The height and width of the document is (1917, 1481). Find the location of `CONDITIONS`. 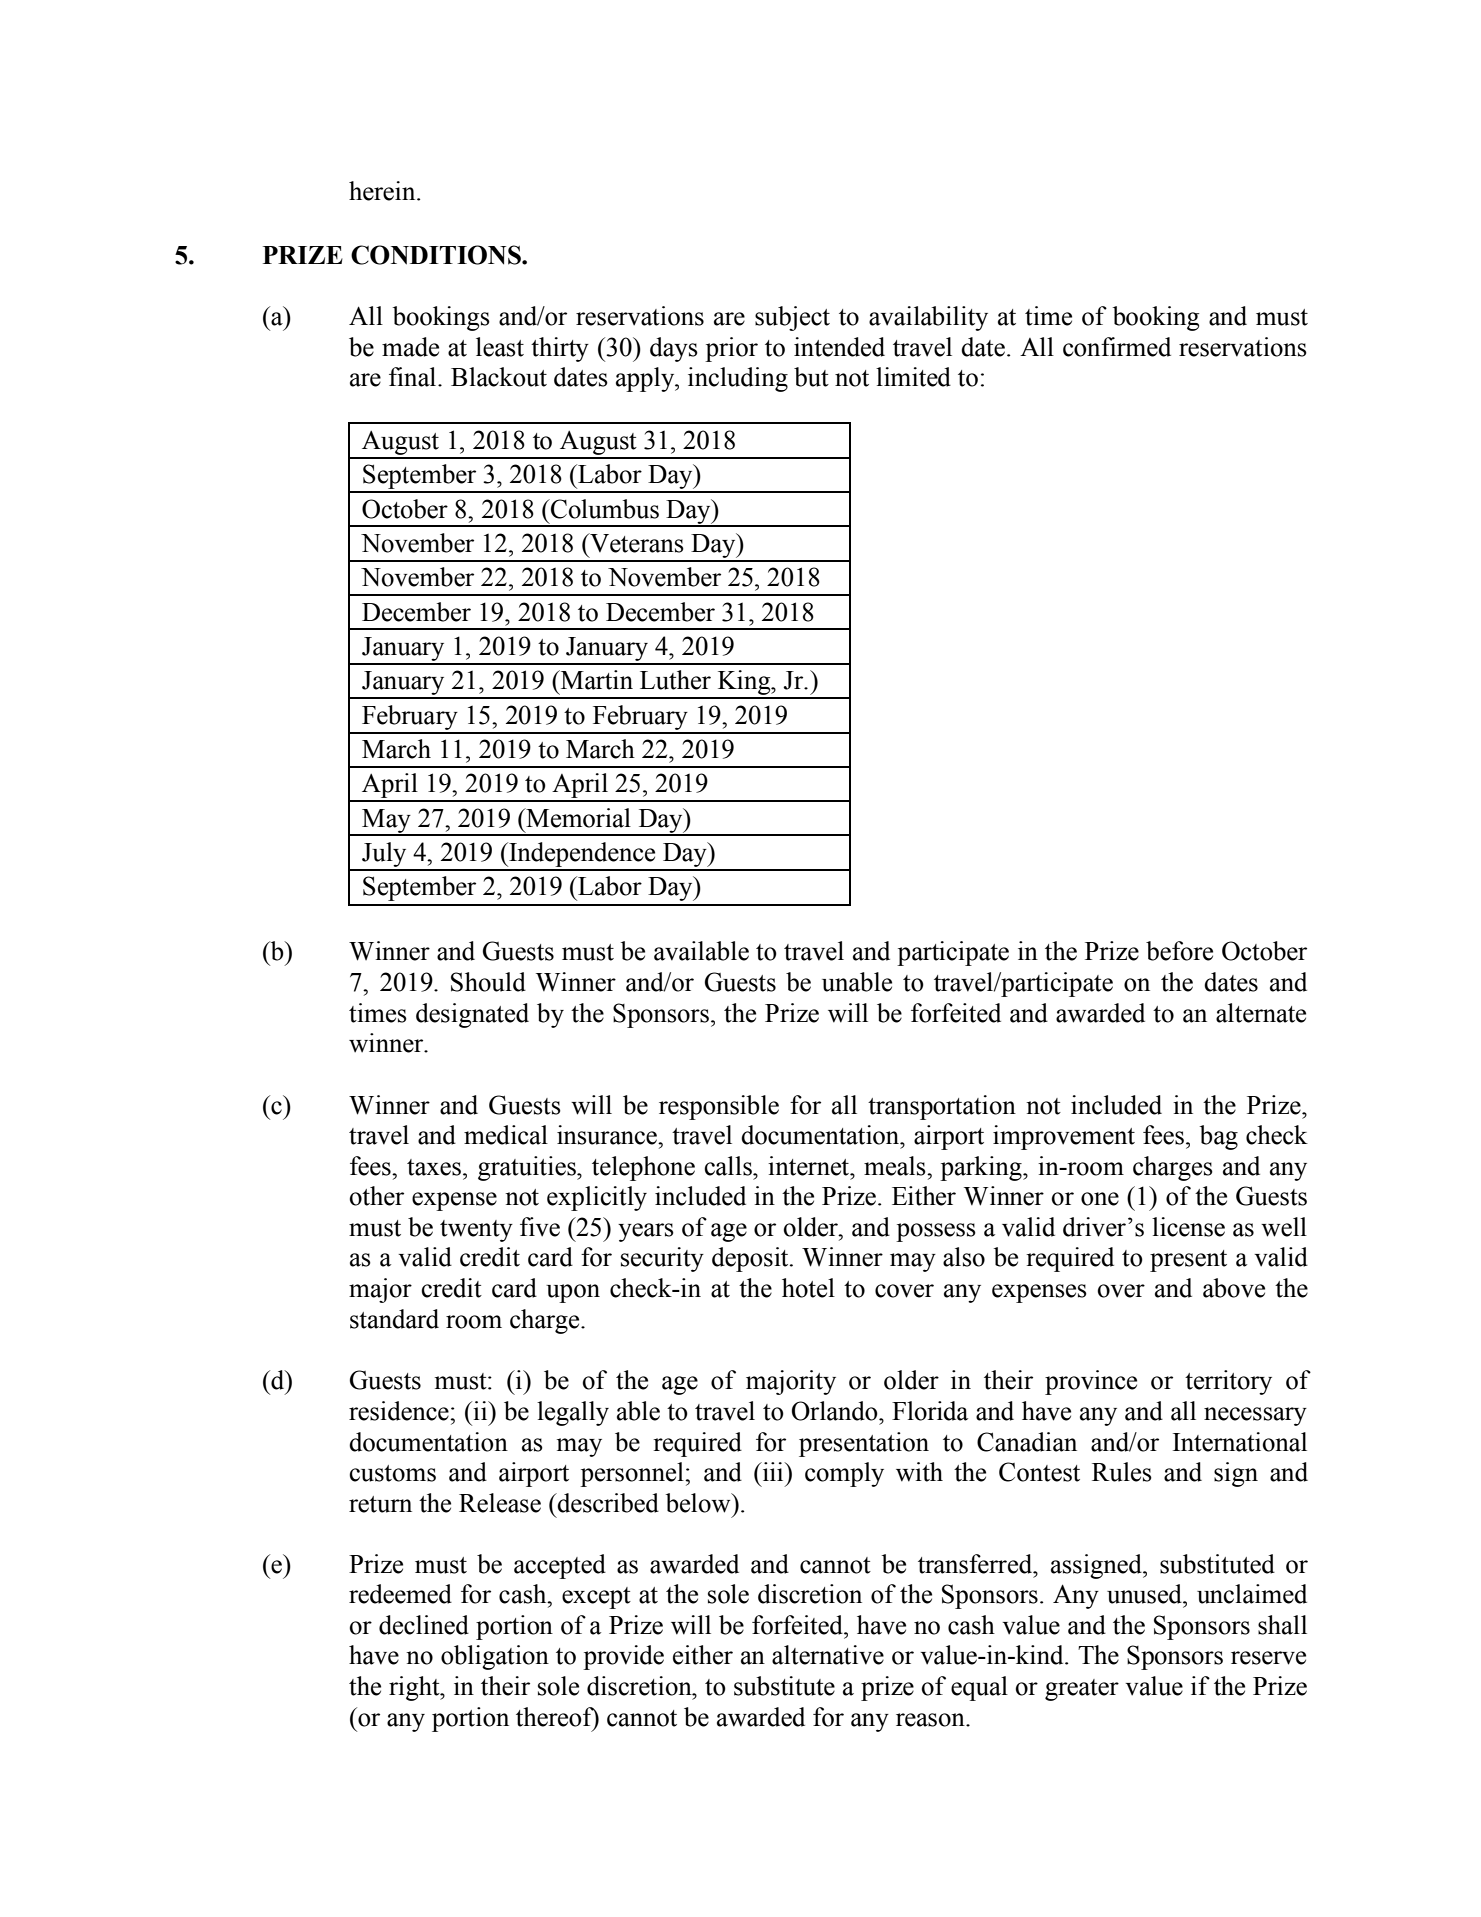

CONDITIONS is located at coordinates (437, 255).
